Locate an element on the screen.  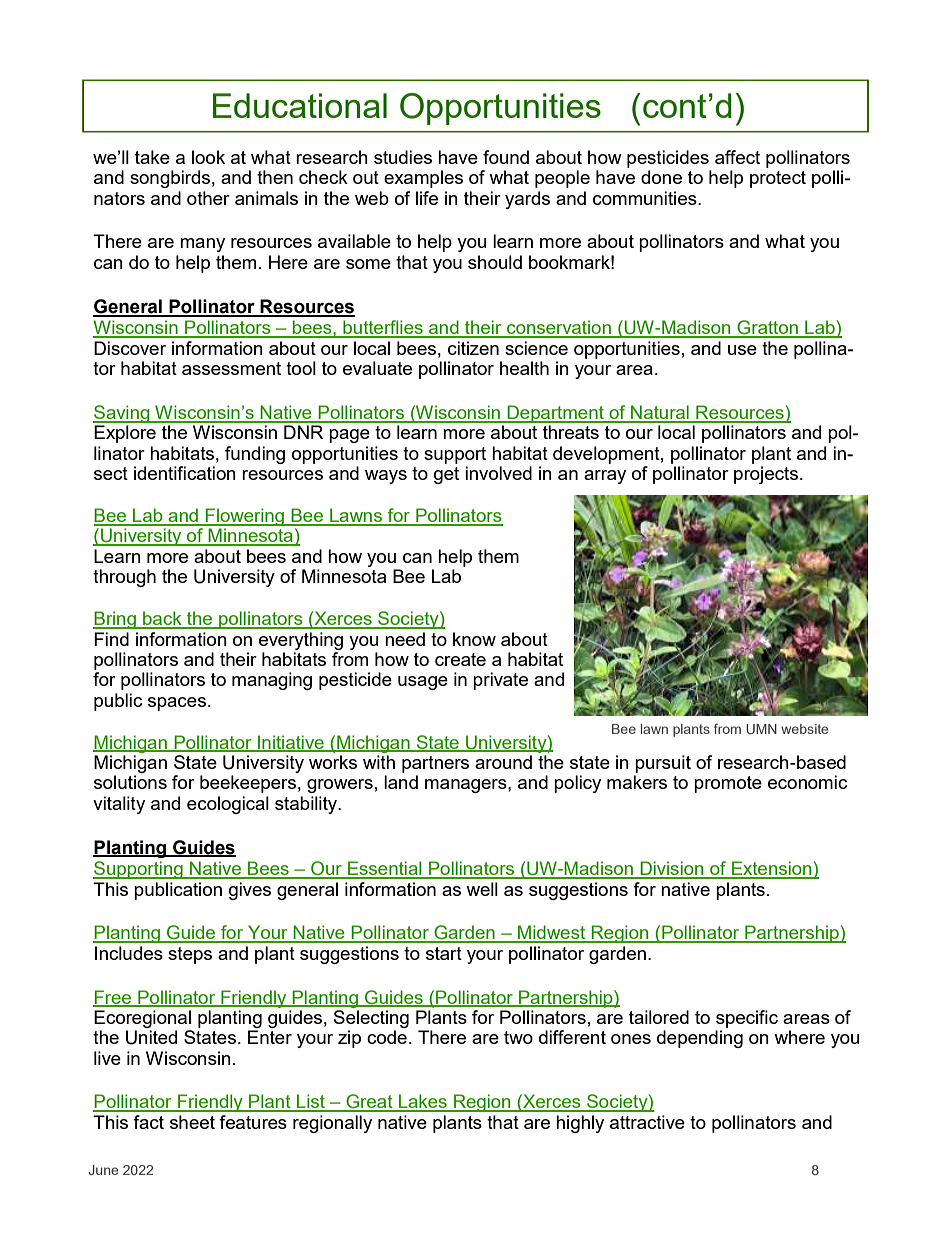
found is located at coordinates (506, 157).
